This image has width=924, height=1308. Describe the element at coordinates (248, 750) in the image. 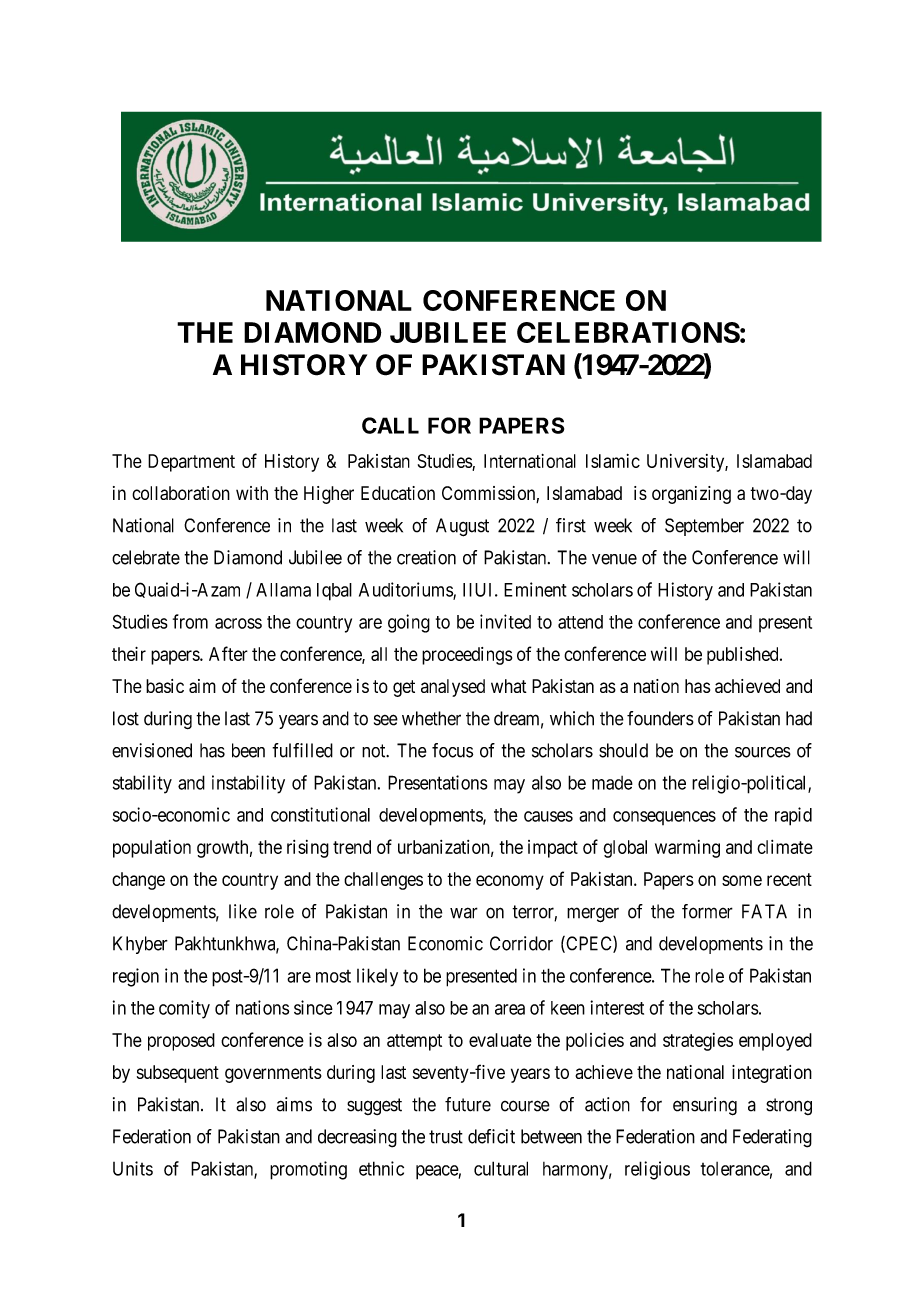

I see `been` at that location.
